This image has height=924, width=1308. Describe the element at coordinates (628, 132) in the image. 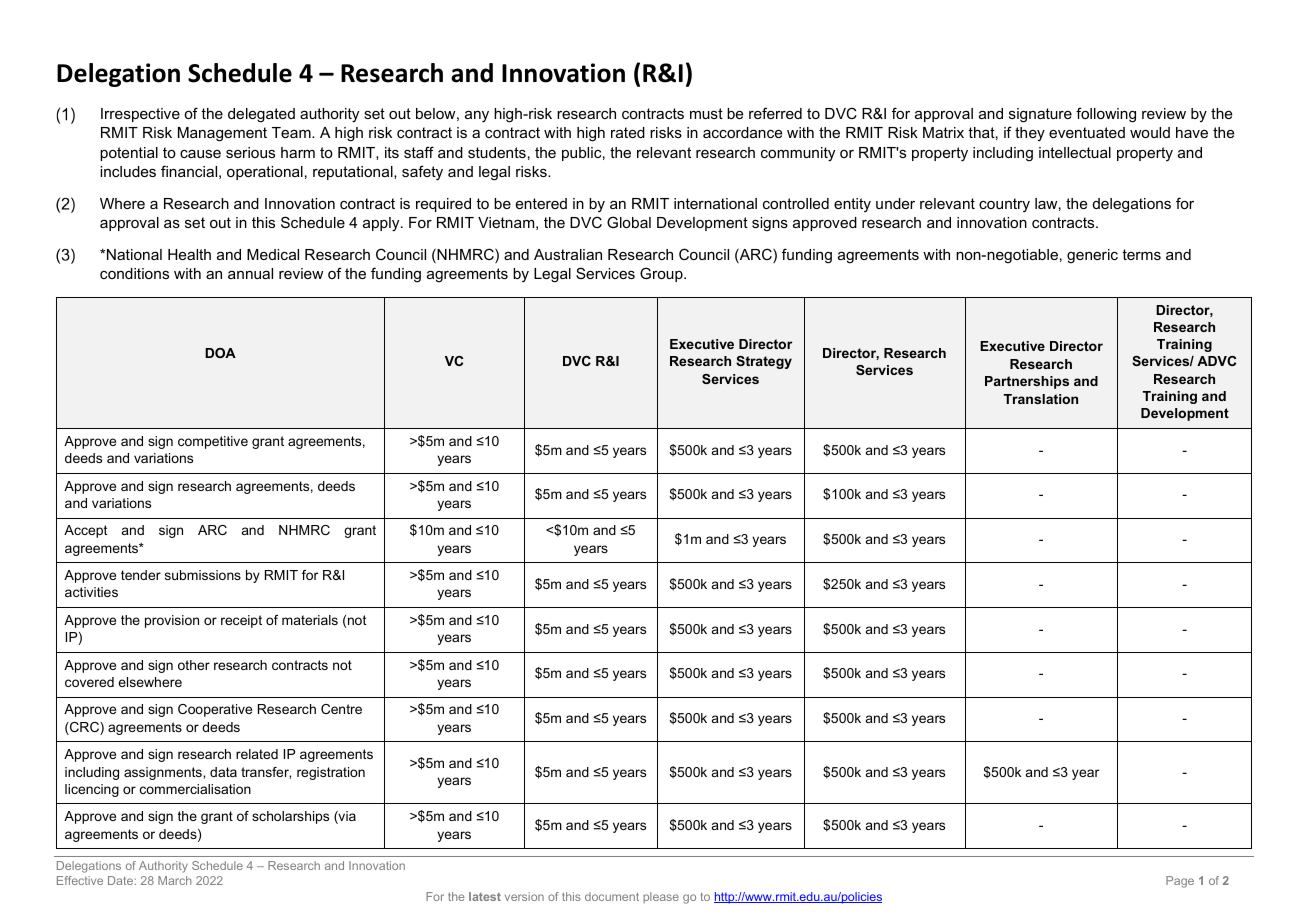

I see `rated` at that location.
